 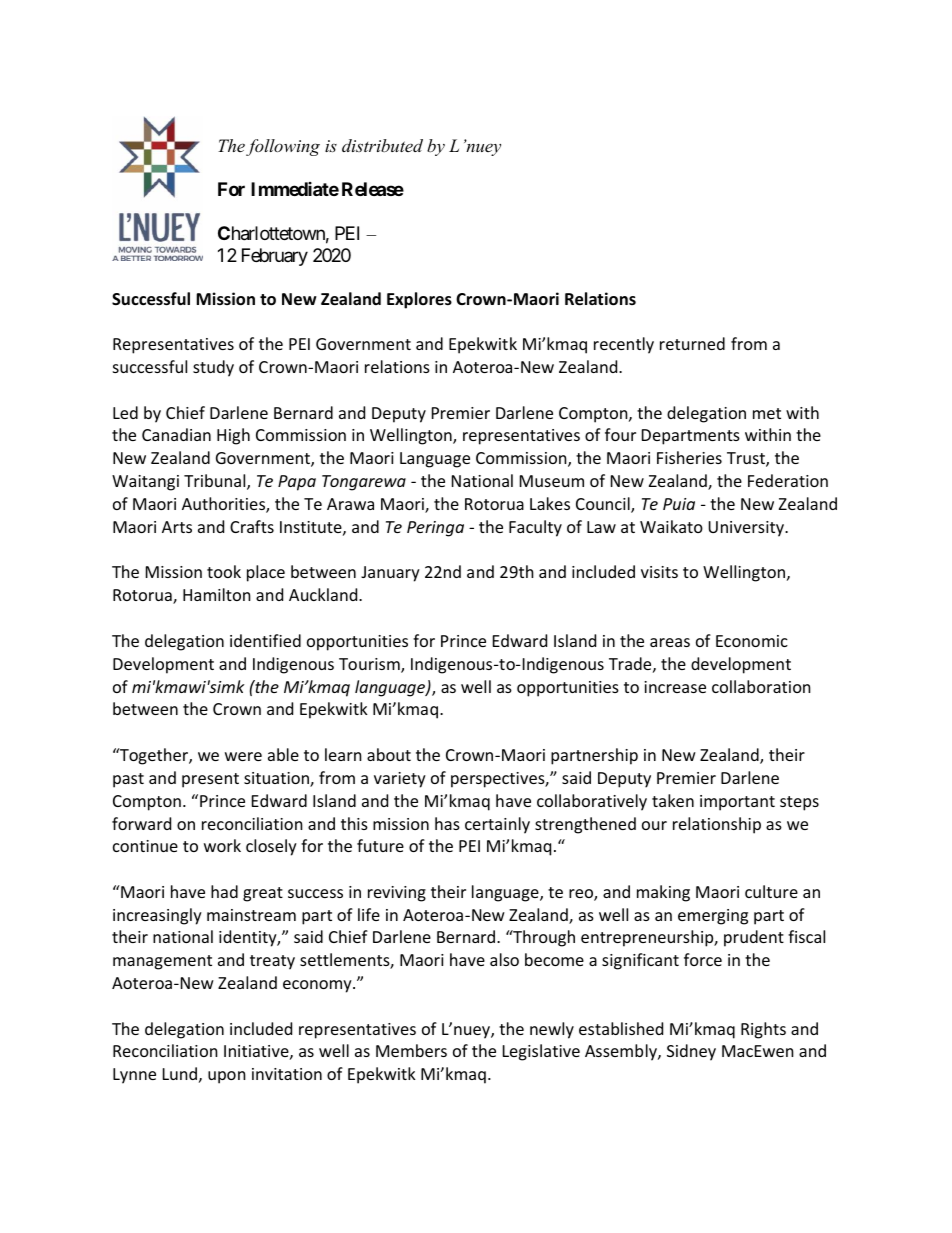 I want to click on distributed, so click(x=382, y=145).
